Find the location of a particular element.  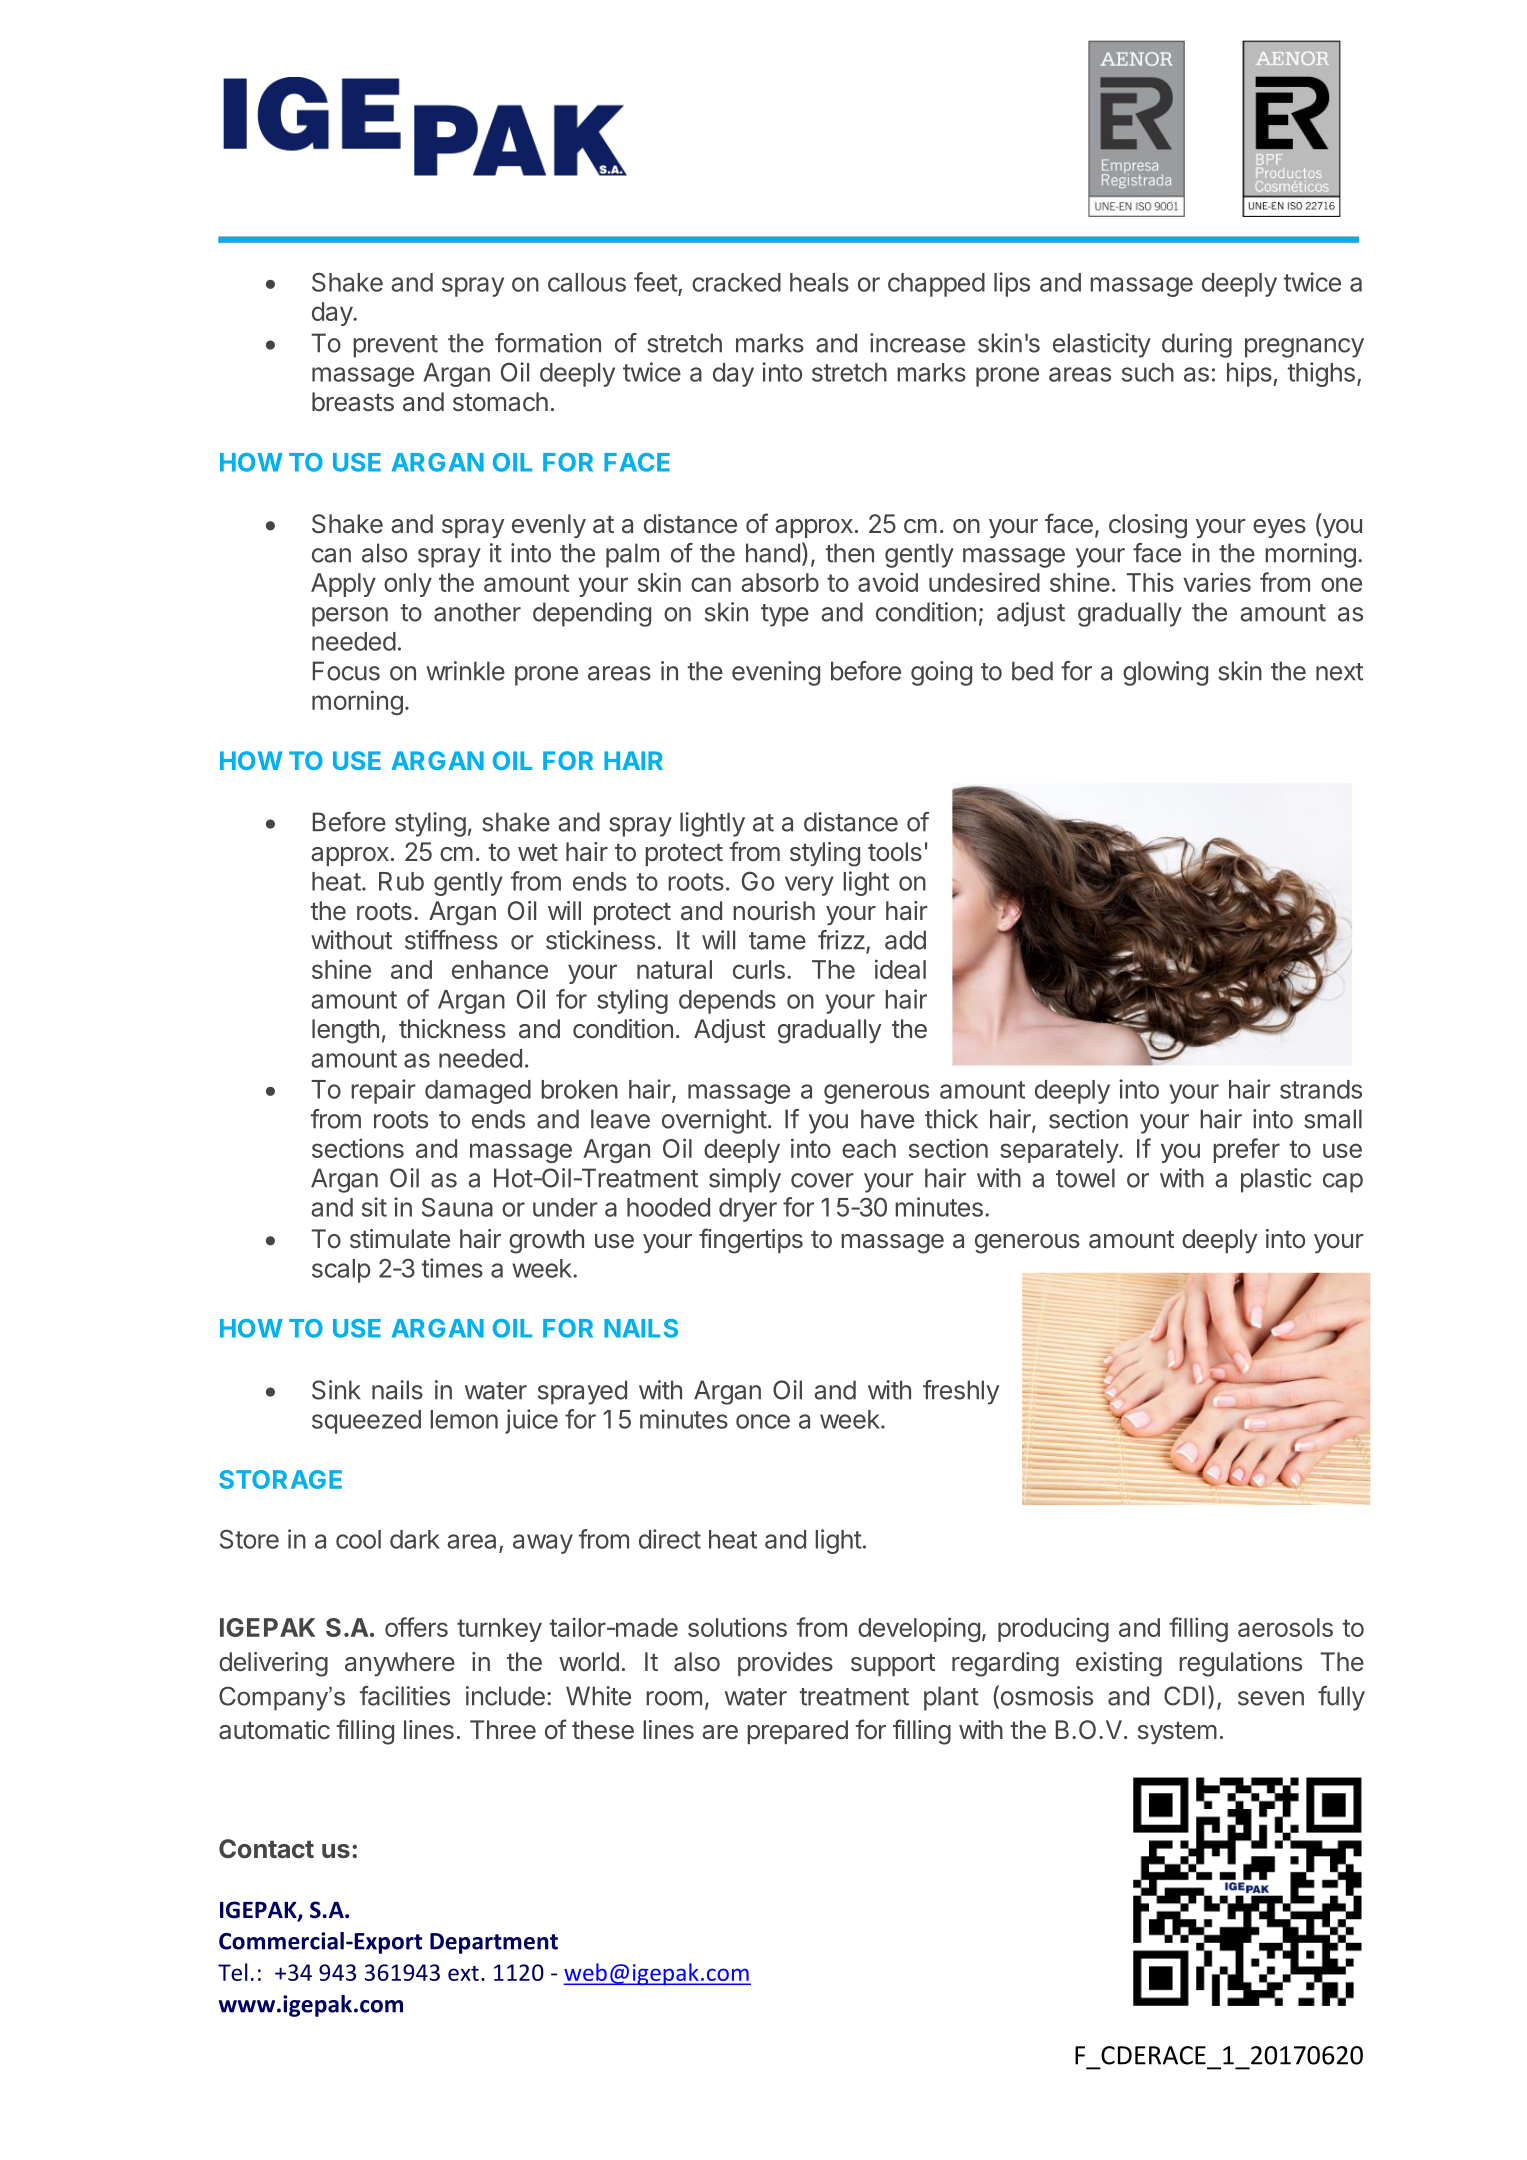

overnight is located at coordinates (714, 1121).
